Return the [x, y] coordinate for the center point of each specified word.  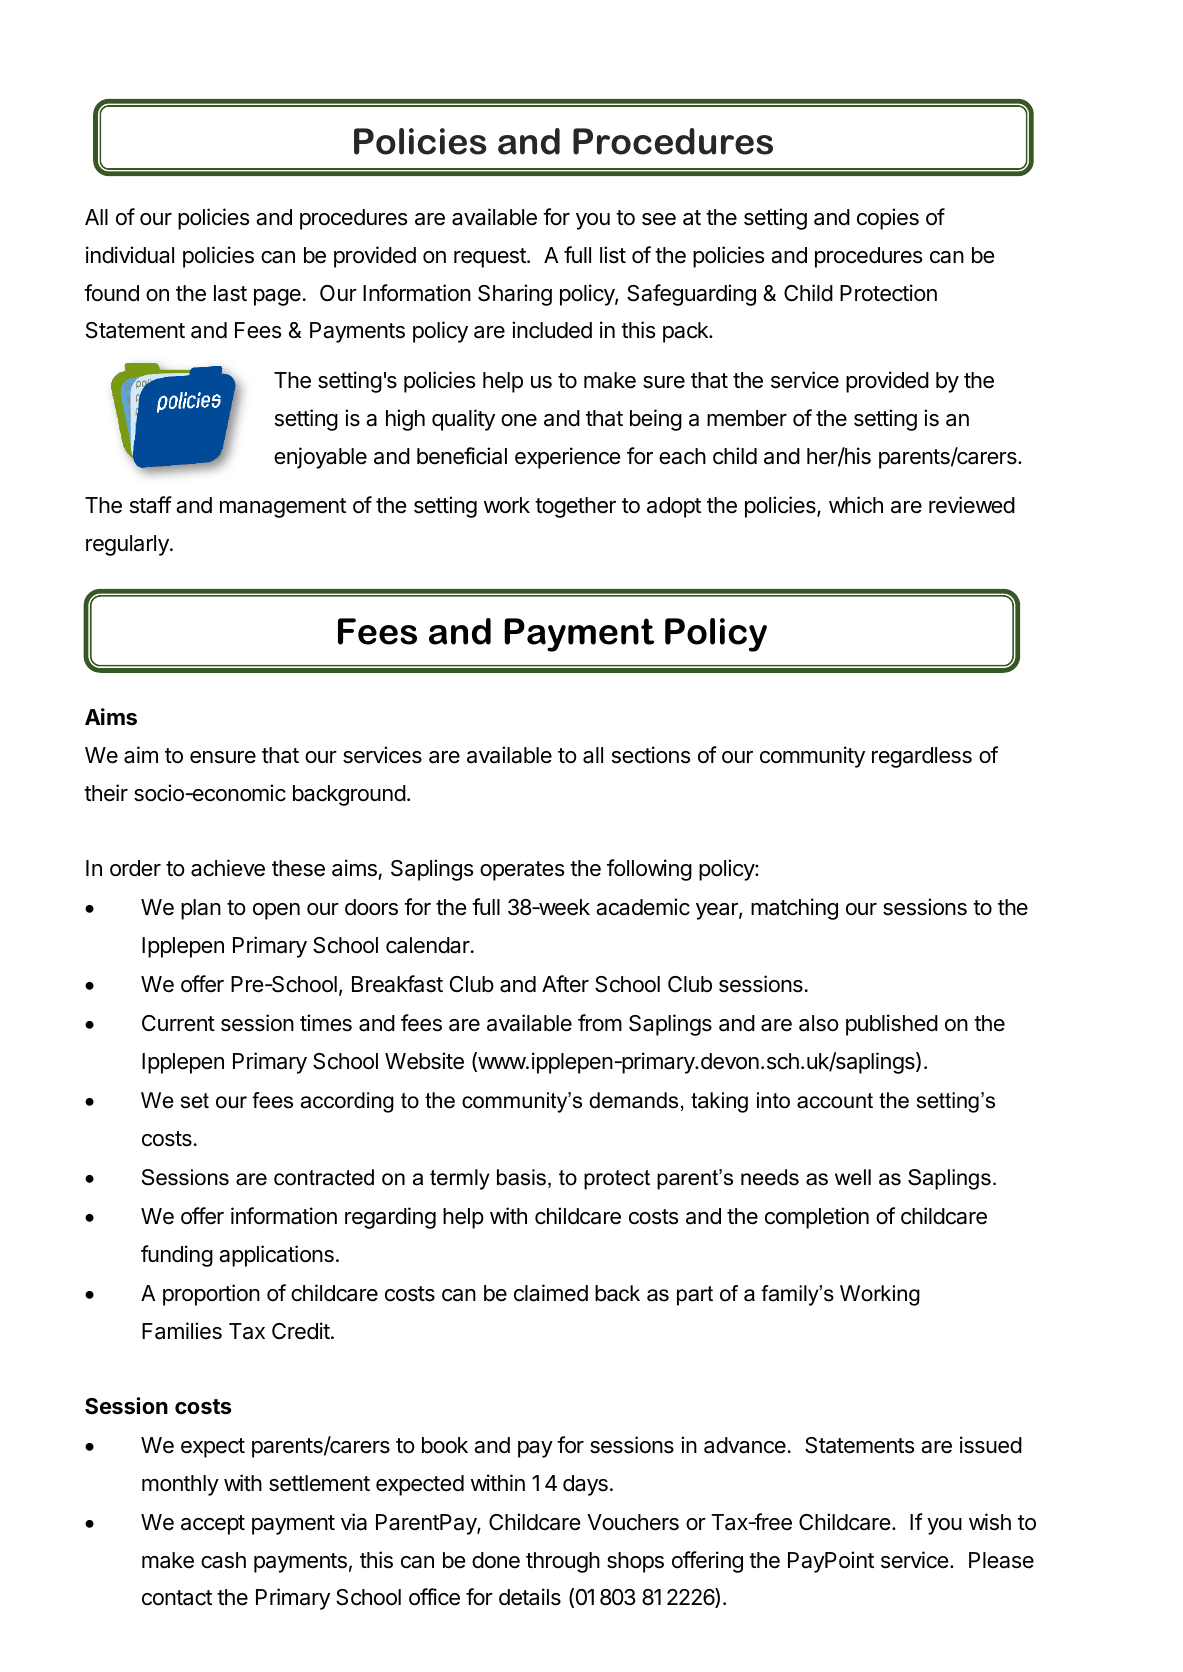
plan [201, 909]
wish [990, 1522]
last [230, 293]
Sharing [515, 295]
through [563, 1562]
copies [888, 219]
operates [522, 871]
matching [794, 909]
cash [223, 1560]
